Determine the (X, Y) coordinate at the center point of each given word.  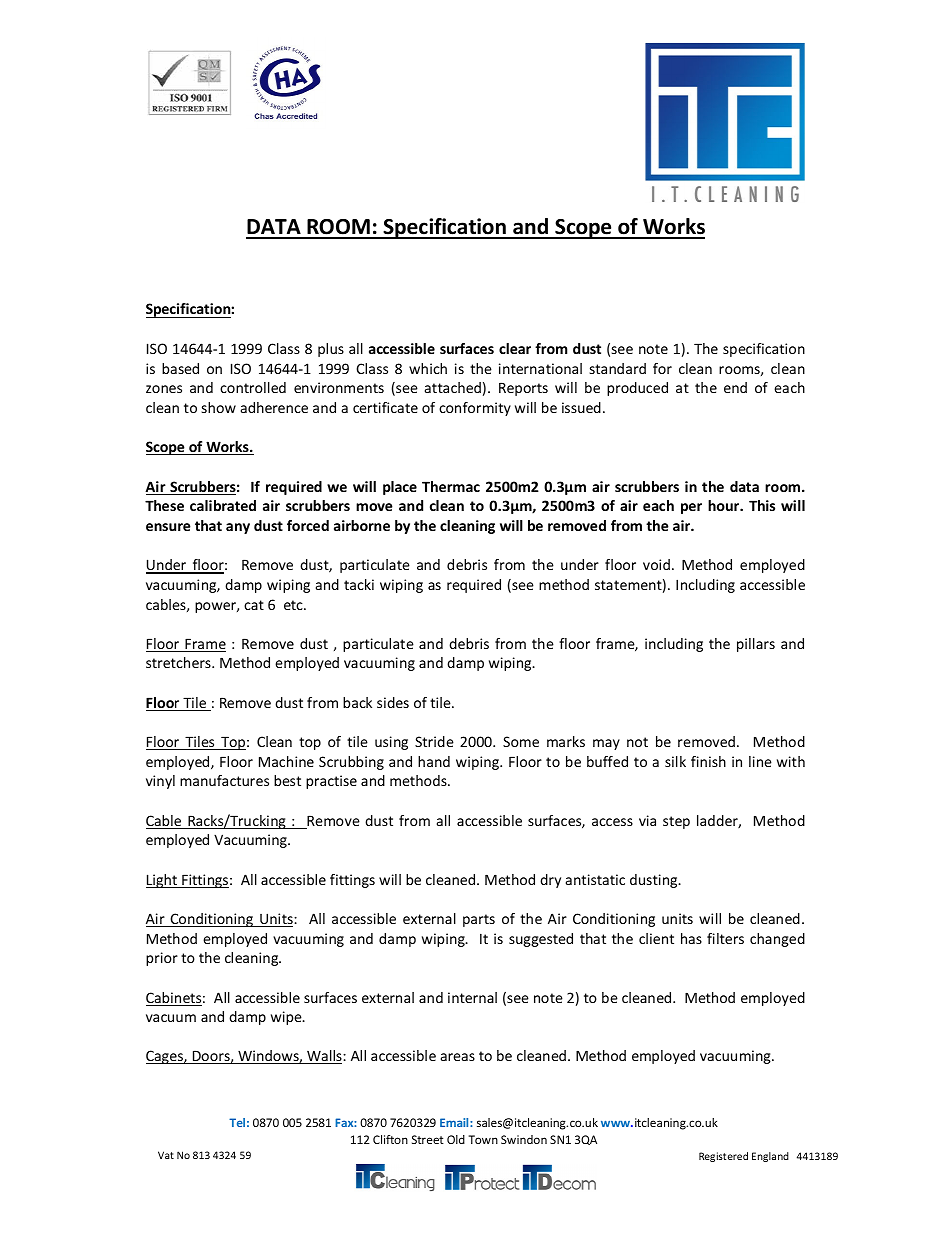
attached (453, 387)
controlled (253, 387)
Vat (166, 1155)
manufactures (224, 780)
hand (434, 761)
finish (708, 761)
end (735, 387)
